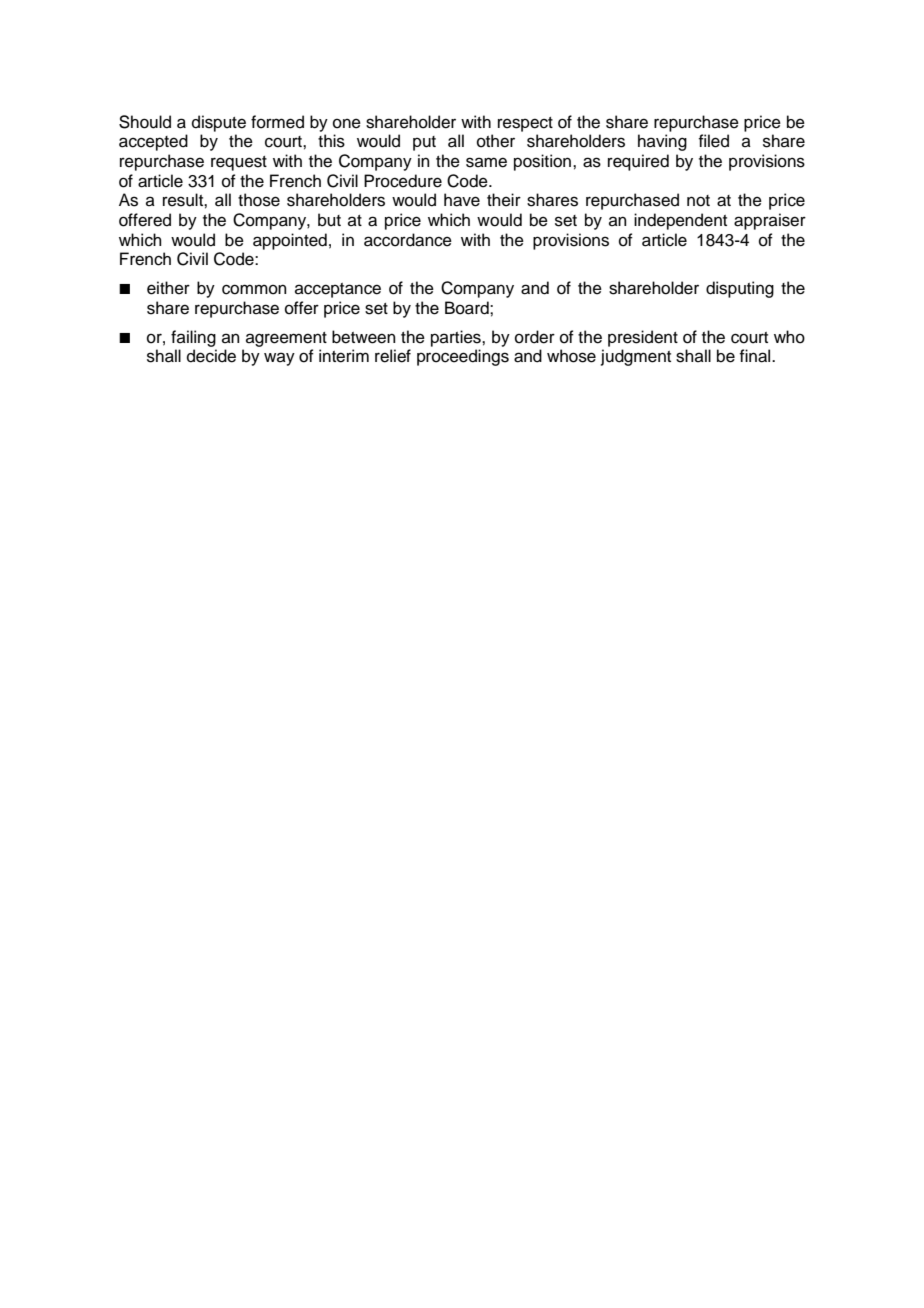 Image resolution: width=924 pixels, height=1308 pixels. I want to click on respect, so click(525, 124).
